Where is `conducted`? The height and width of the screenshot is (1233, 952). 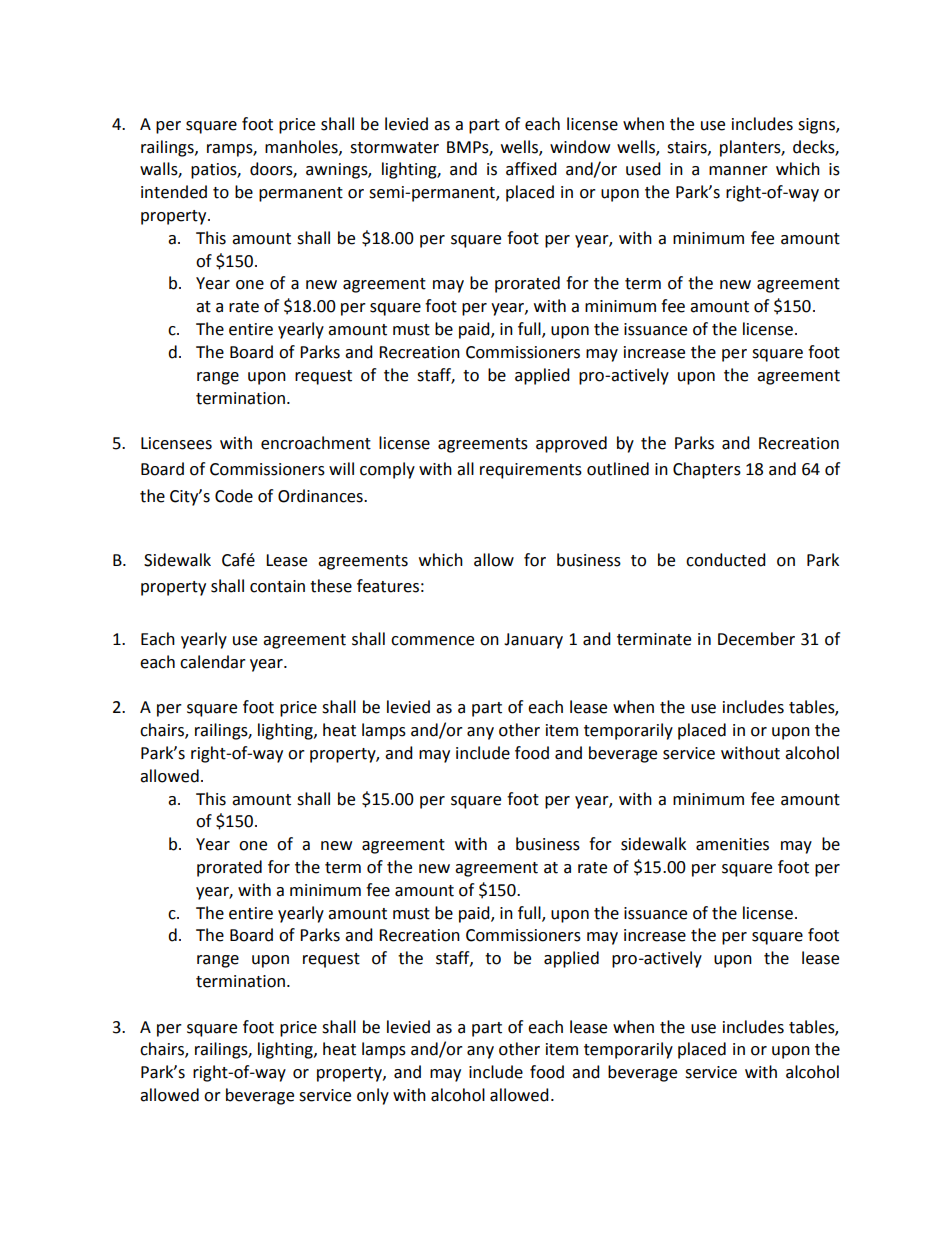
conducted is located at coordinates (726, 560).
